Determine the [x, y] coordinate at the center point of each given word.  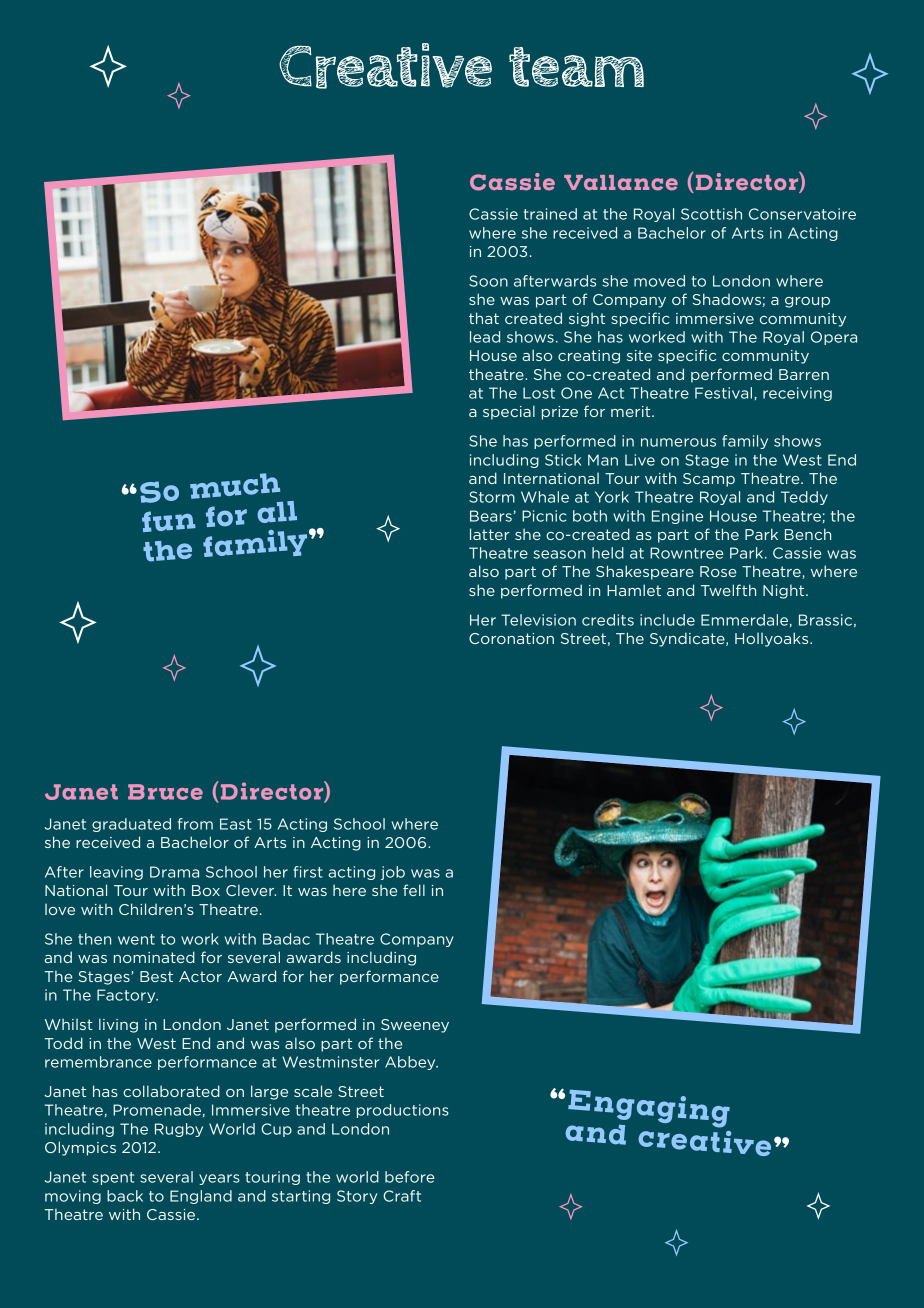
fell [414, 890]
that [484, 318]
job [393, 873]
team [576, 67]
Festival [723, 393]
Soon [488, 281]
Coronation [511, 638]
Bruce [165, 792]
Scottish [711, 214]
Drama [174, 872]
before [410, 1177]
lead [485, 337]
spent [113, 1178]
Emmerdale [744, 620]
